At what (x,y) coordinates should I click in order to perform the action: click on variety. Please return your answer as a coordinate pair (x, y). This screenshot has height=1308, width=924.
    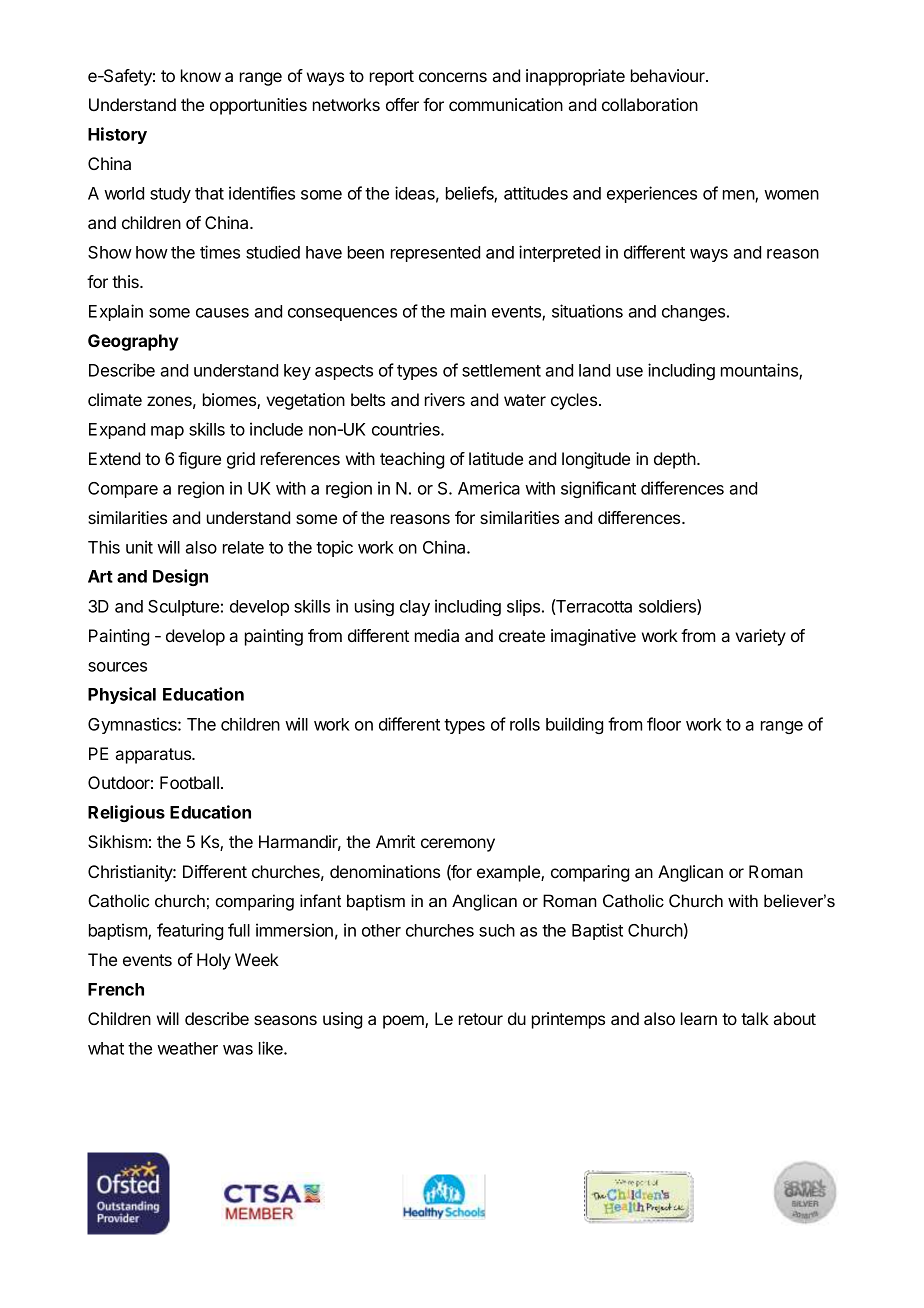
    Looking at the image, I should click on (760, 637).
